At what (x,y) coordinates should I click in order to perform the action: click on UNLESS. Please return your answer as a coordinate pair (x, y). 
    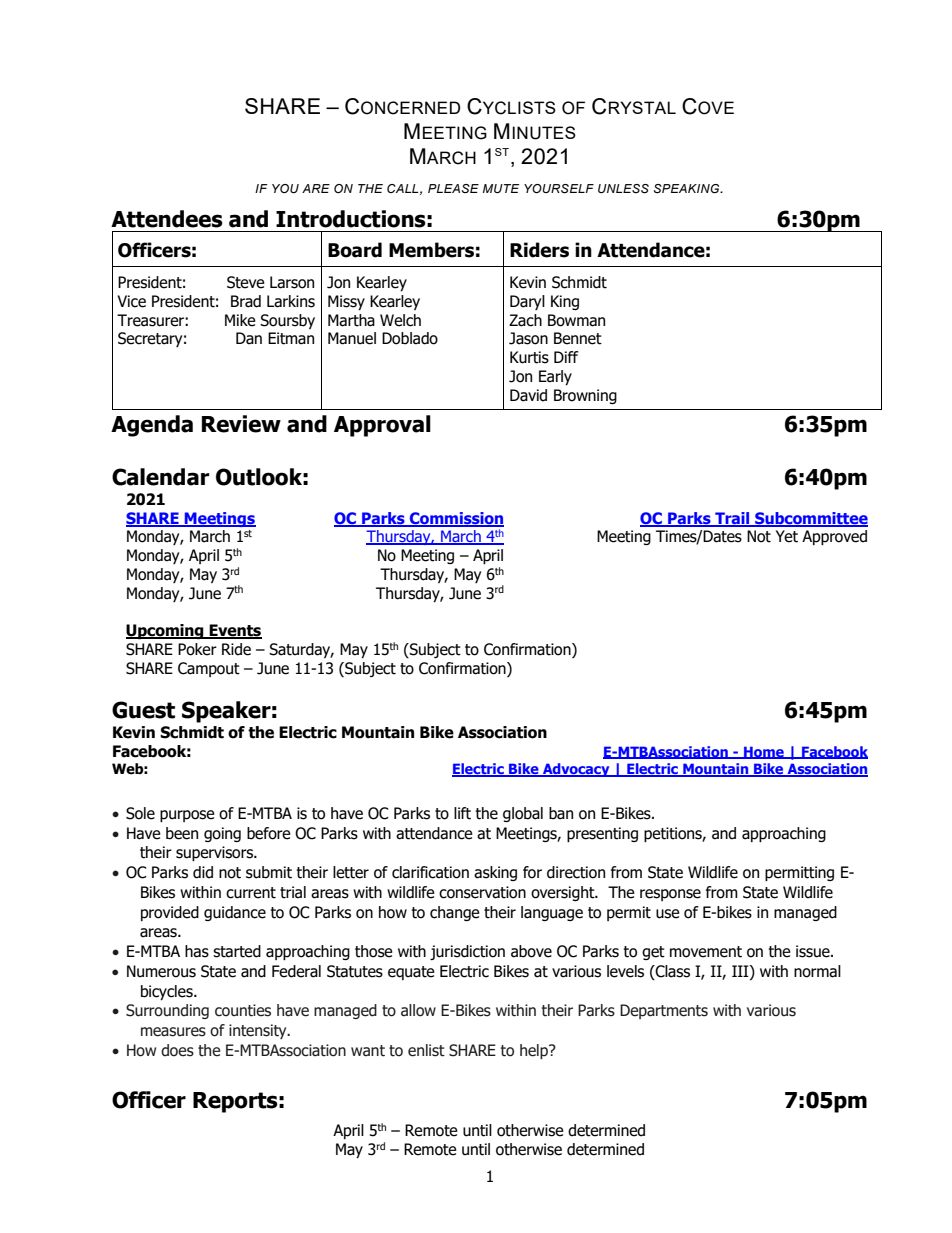
    Looking at the image, I should click on (623, 188).
